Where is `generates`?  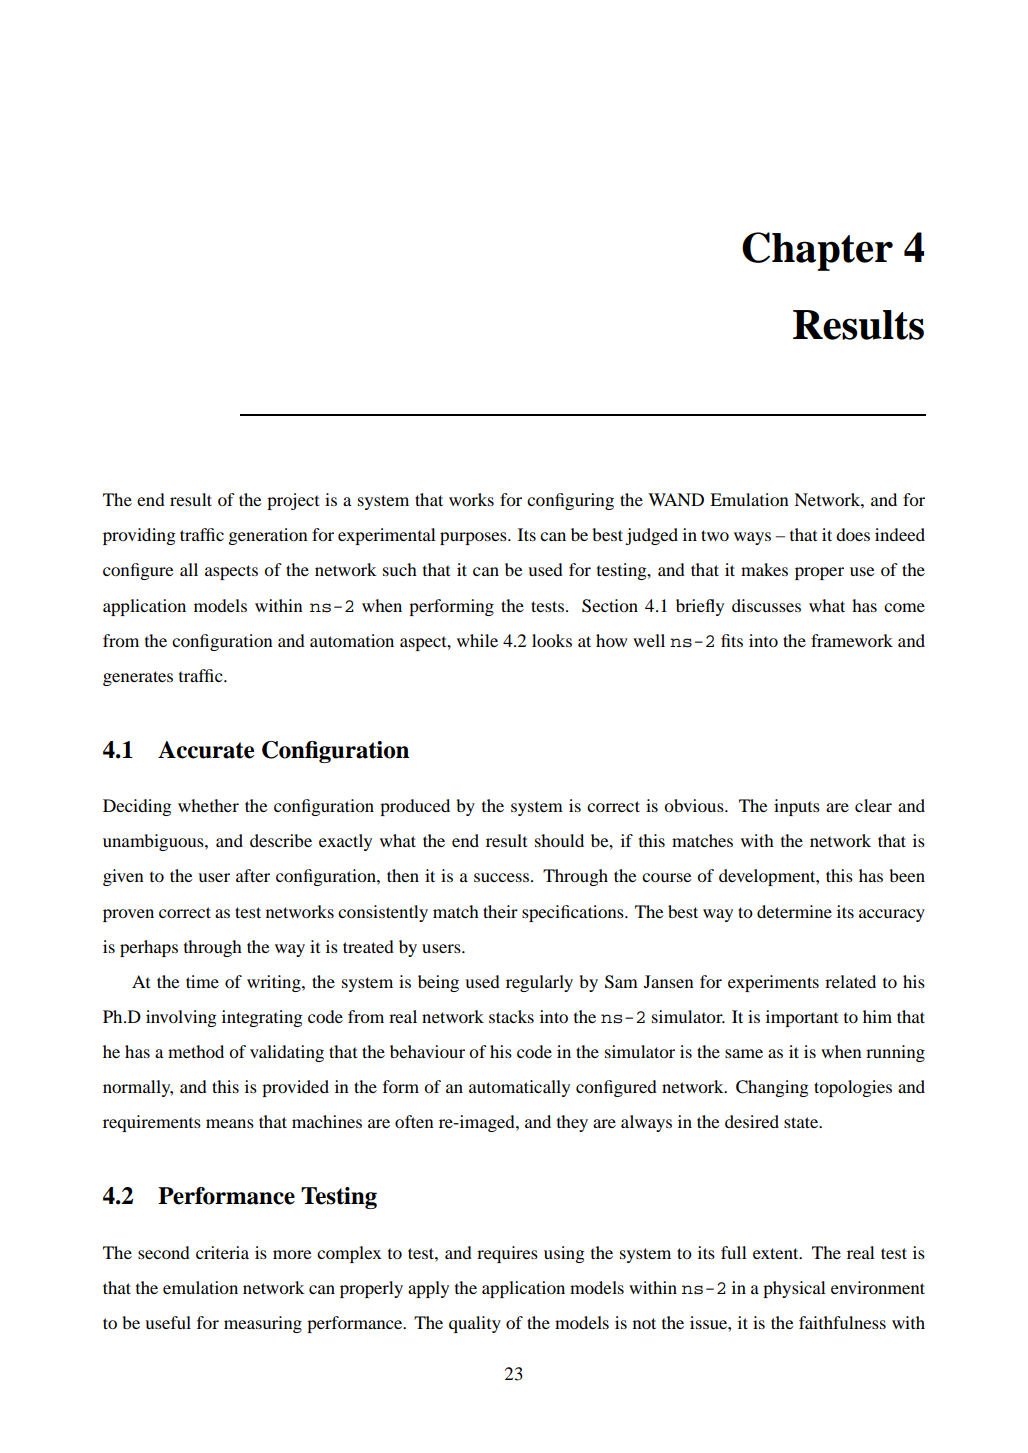
generates is located at coordinates (138, 678).
